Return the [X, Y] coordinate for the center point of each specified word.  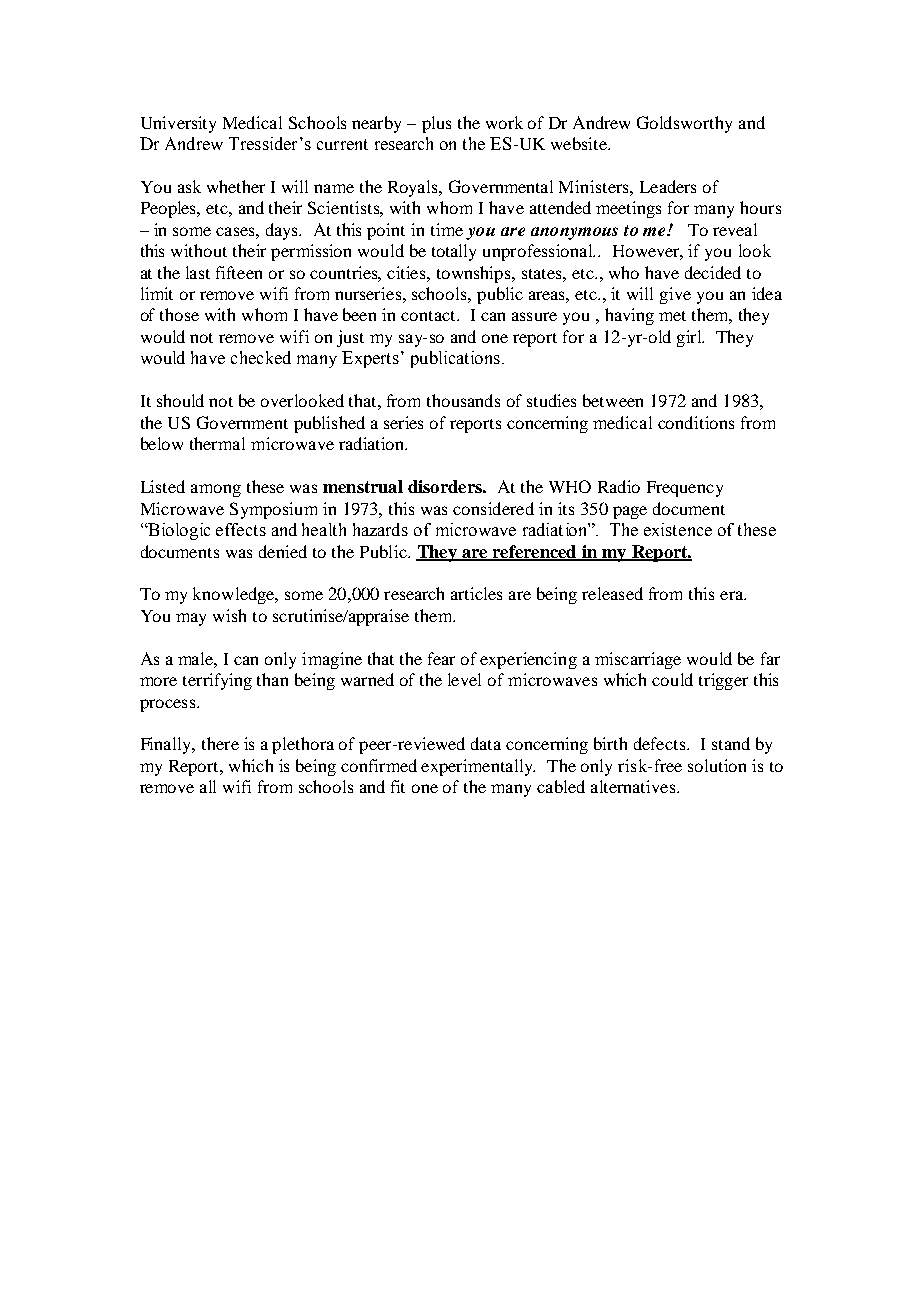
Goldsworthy [684, 124]
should [180, 400]
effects [241, 529]
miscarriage [638, 660]
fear [441, 658]
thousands [463, 400]
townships [475, 274]
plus [436, 124]
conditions [696, 422]
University [178, 124]
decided [713, 272]
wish [229, 615]
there [220, 743]
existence [678, 529]
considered [493, 508]
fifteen [239, 272]
